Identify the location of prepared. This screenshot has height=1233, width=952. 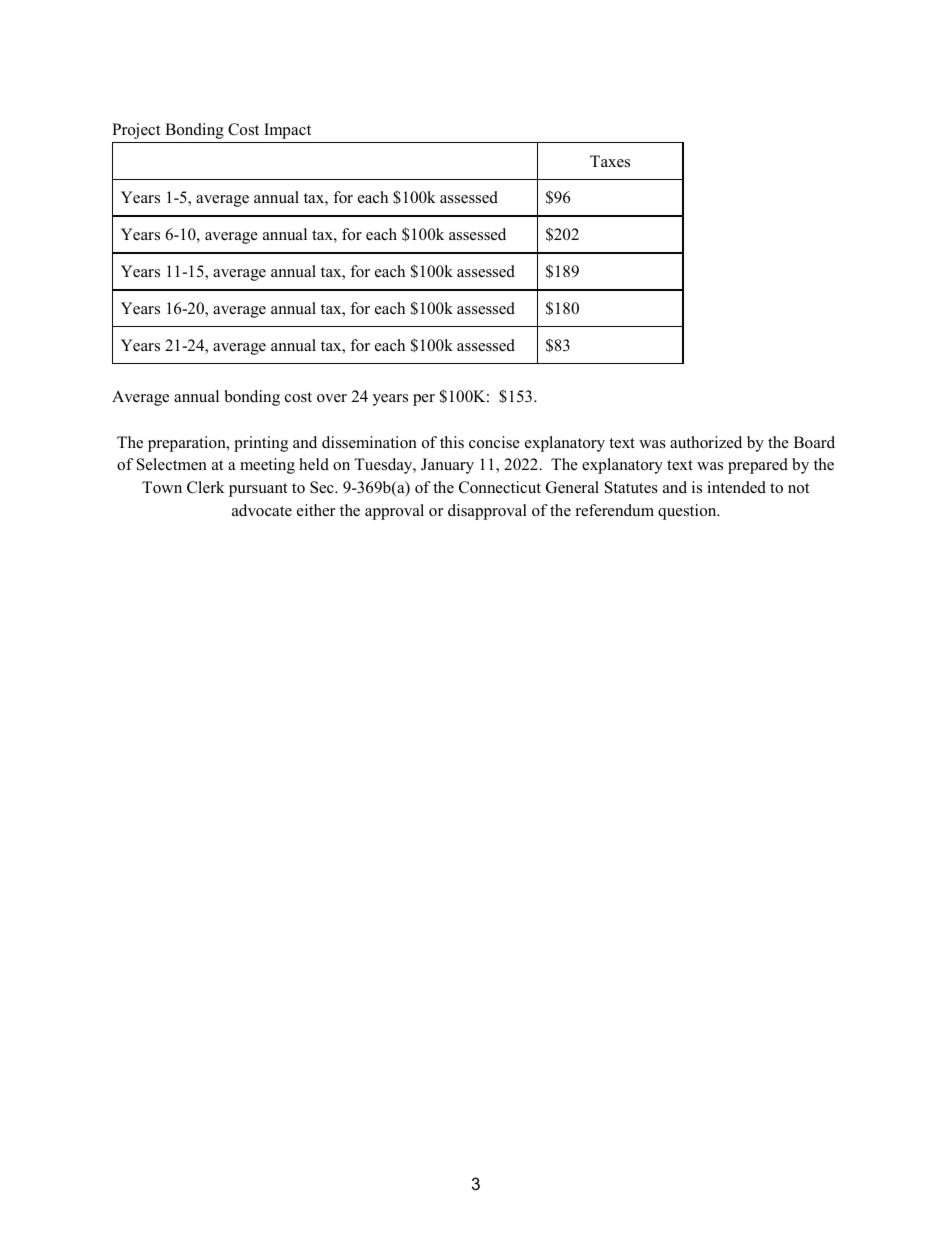
(758, 466).
